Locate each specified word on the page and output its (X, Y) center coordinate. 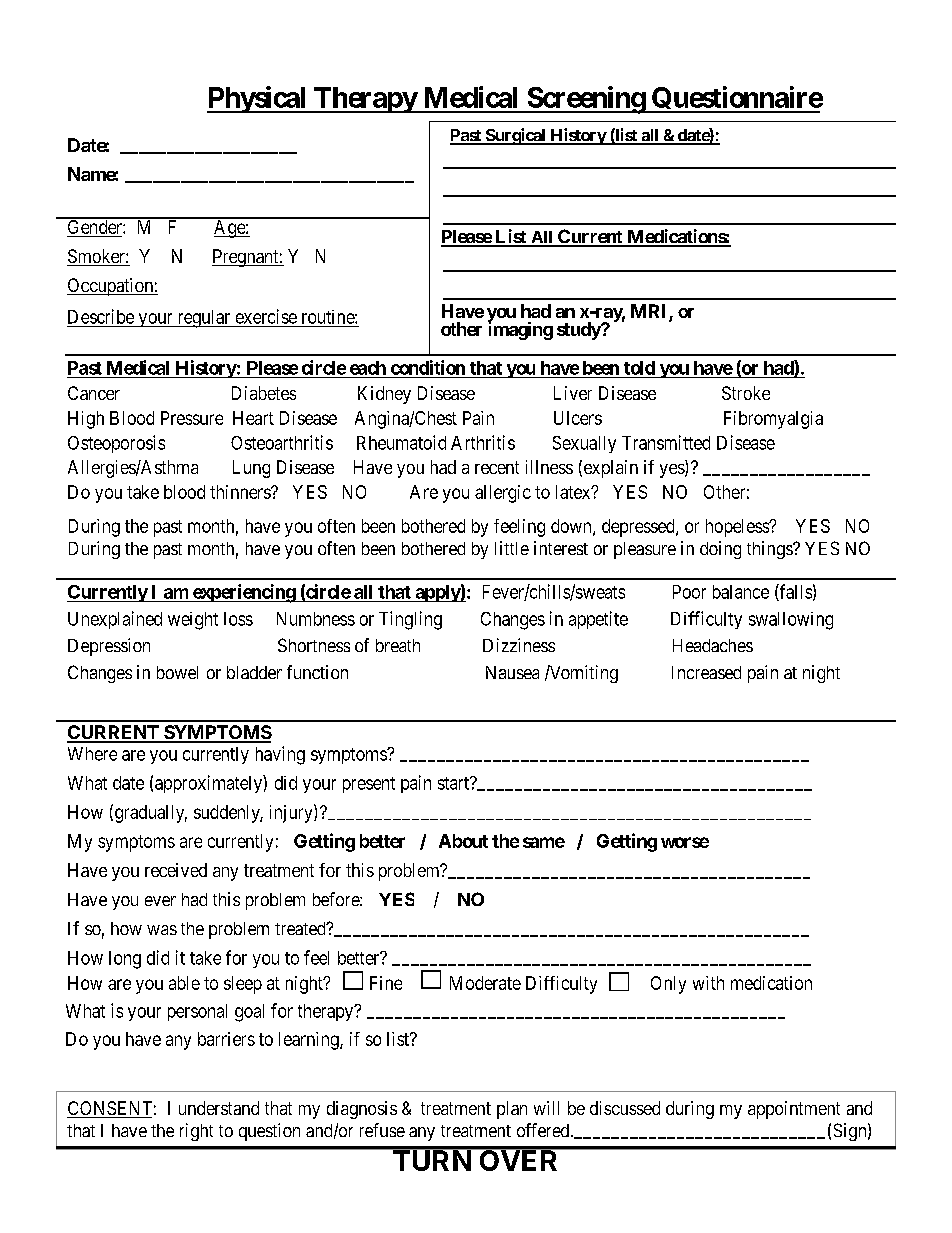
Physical (258, 99)
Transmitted (666, 442)
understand (219, 1108)
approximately (209, 784)
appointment (794, 1110)
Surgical (515, 136)
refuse (382, 1130)
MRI (650, 312)
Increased (706, 672)
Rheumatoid (401, 442)
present (369, 785)
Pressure (192, 418)
